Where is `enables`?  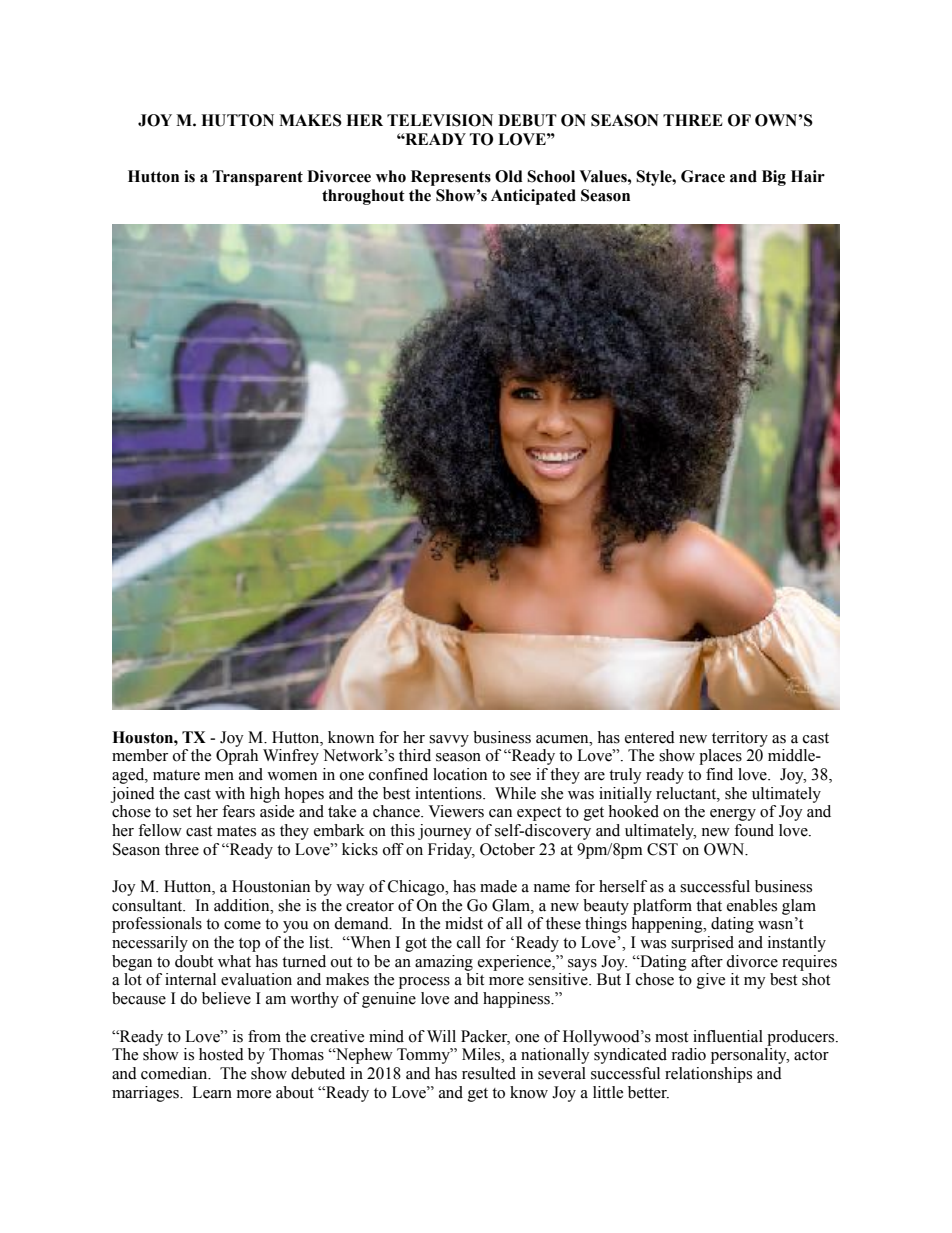 enables is located at coordinates (752, 905).
